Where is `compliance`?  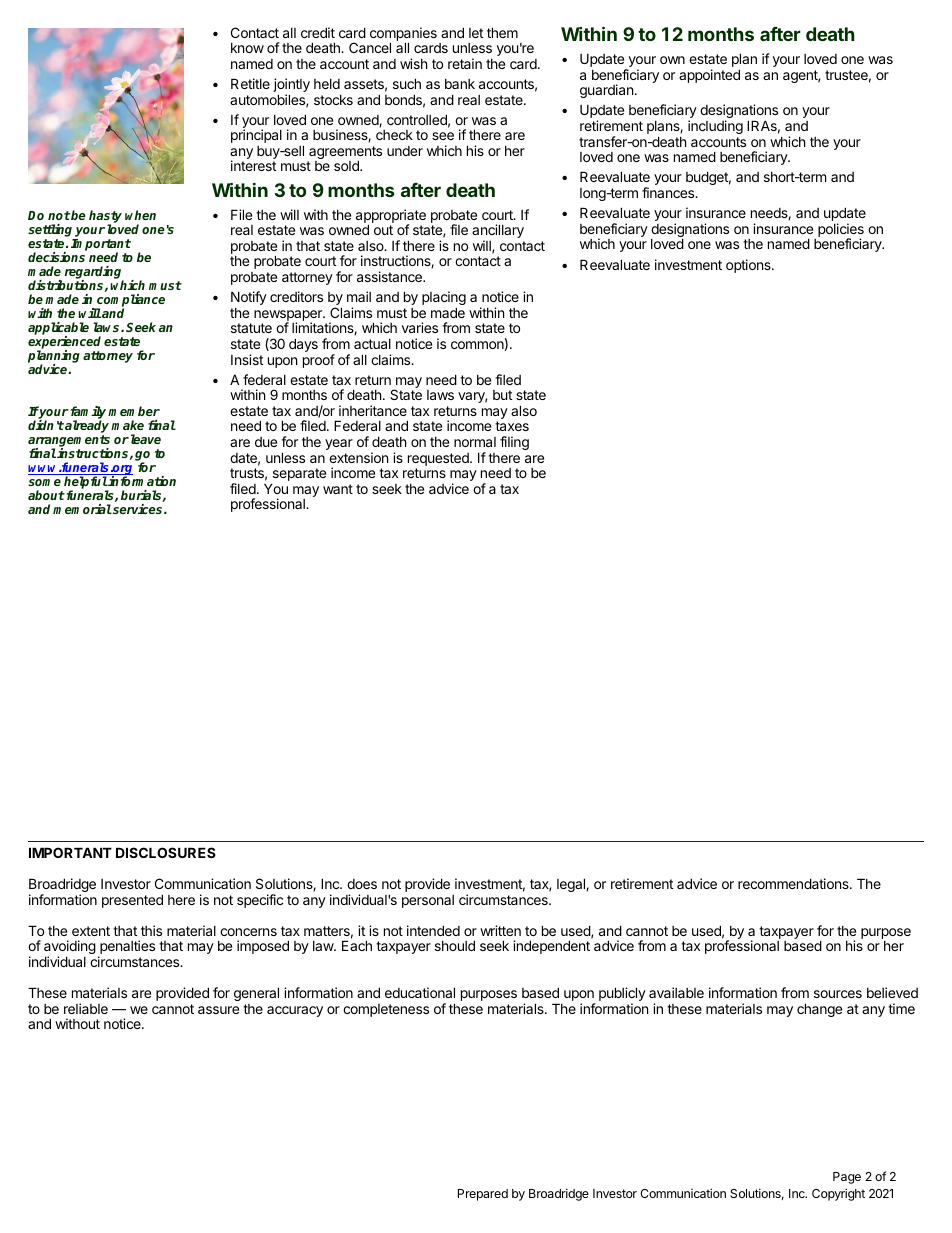 compliance is located at coordinates (130, 302).
